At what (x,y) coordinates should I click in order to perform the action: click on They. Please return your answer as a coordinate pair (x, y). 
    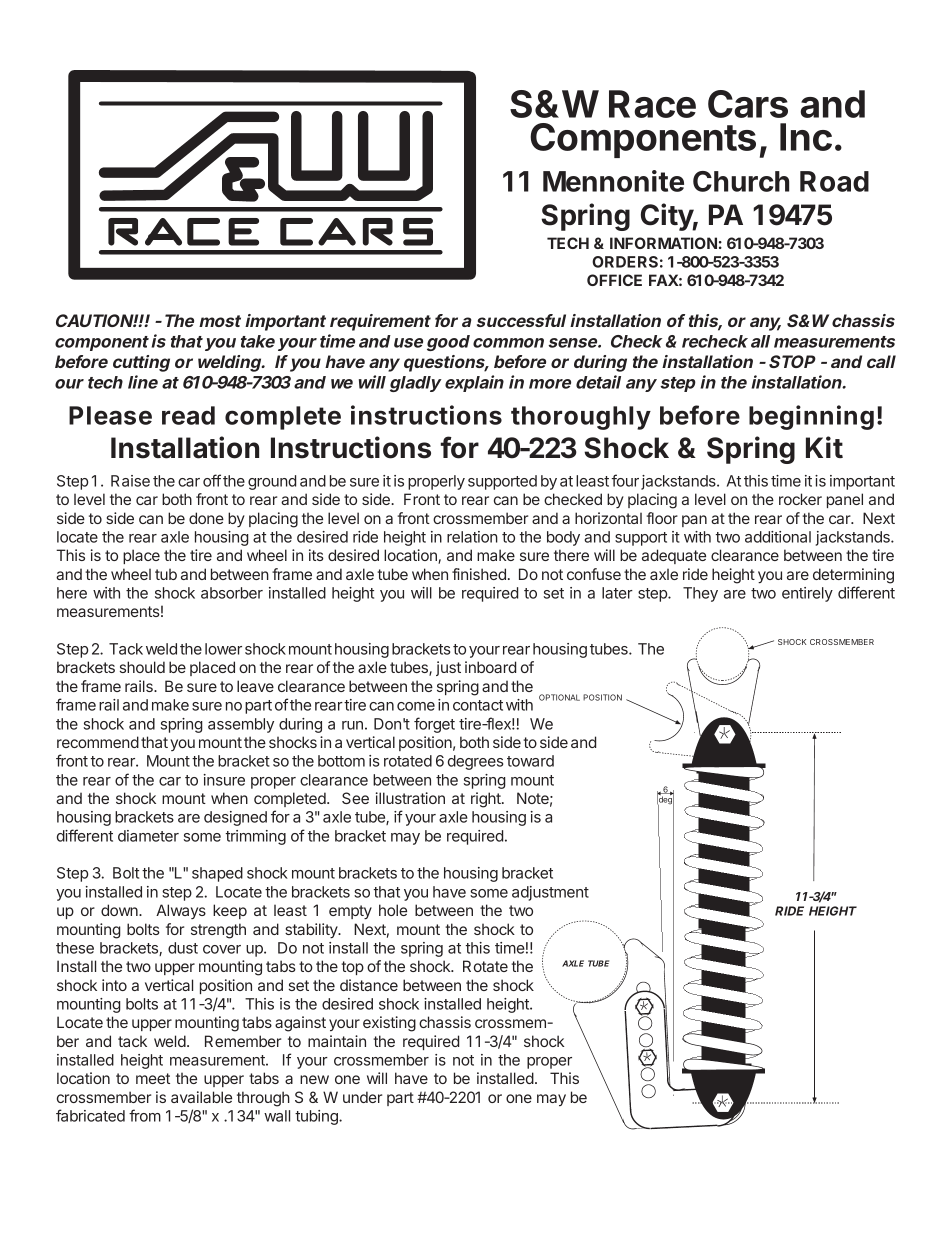
    Looking at the image, I should click on (700, 594).
